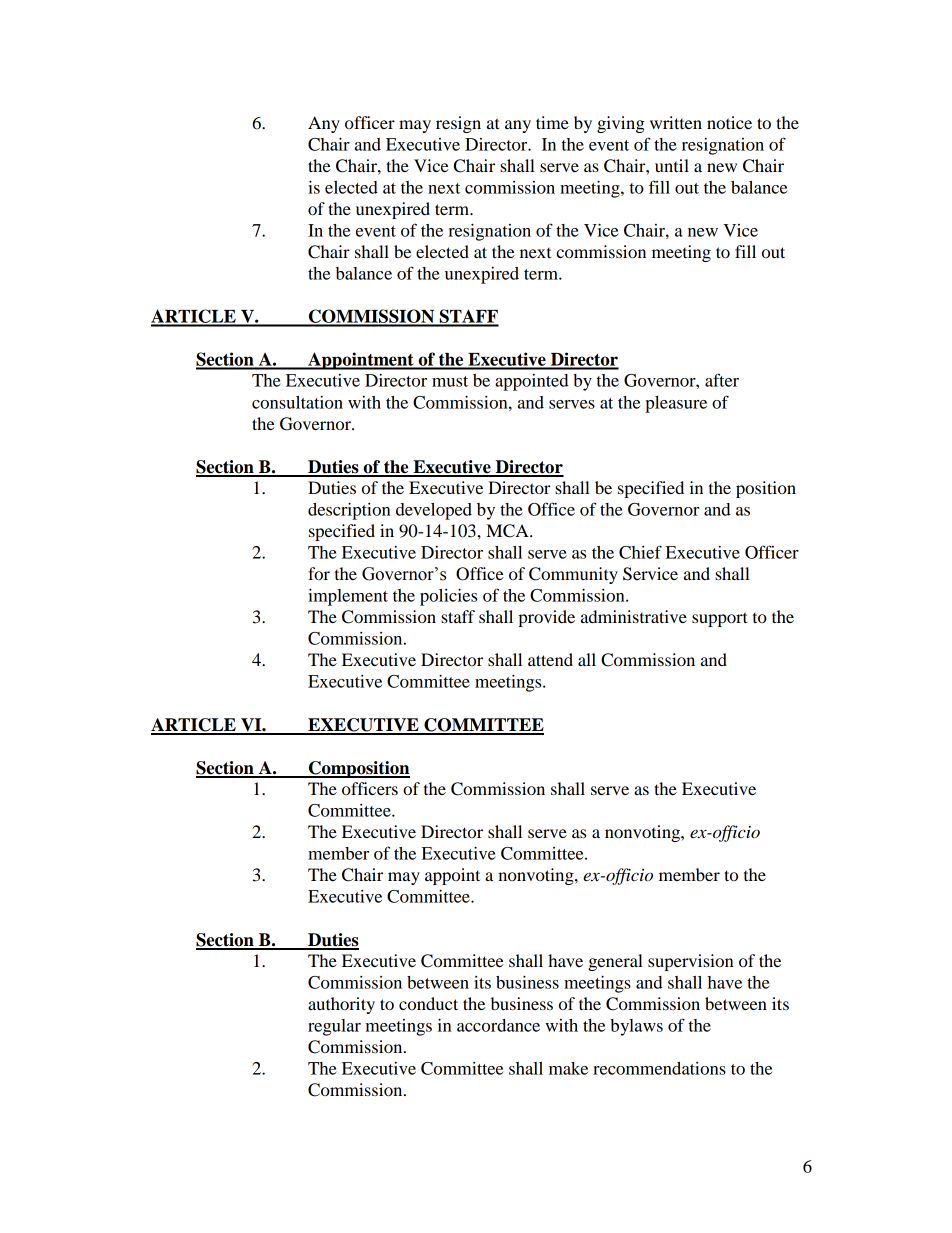 The height and width of the screenshot is (1233, 952). Describe the element at coordinates (498, 1025) in the screenshot. I see `accordance` at that location.
